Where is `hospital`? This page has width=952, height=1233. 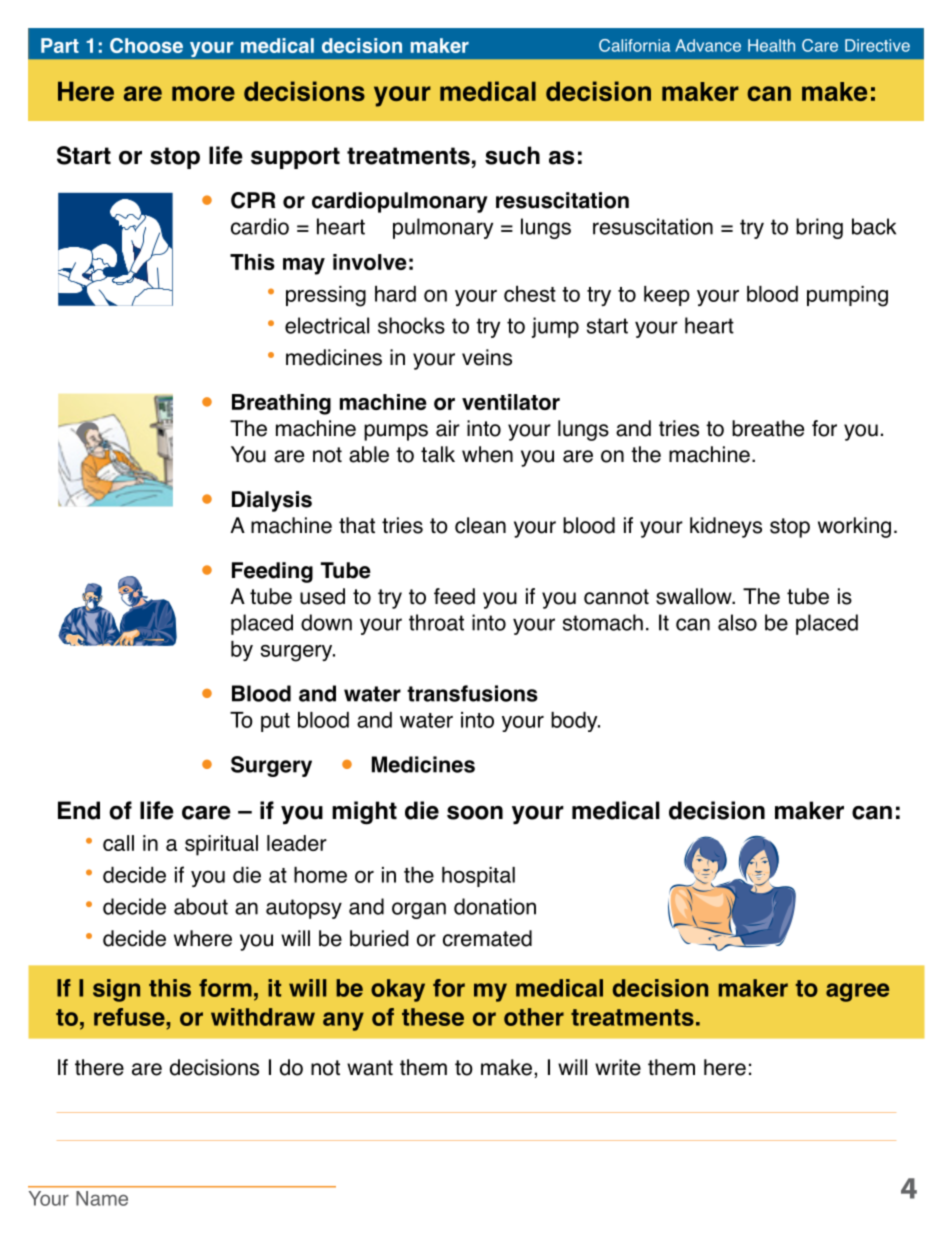
hospital is located at coordinates (478, 877).
